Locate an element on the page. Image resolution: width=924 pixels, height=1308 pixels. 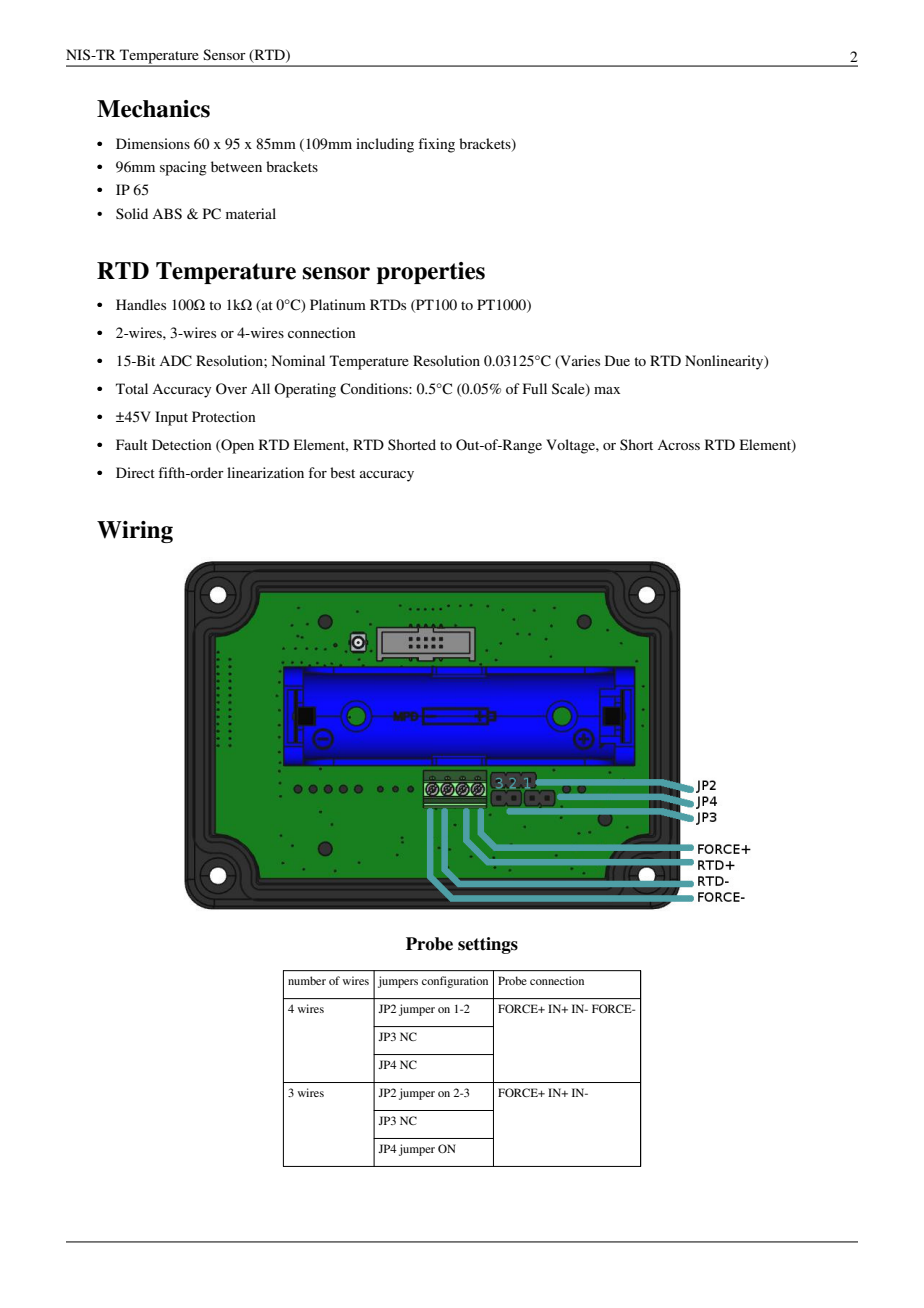
number is located at coordinates (307, 980).
